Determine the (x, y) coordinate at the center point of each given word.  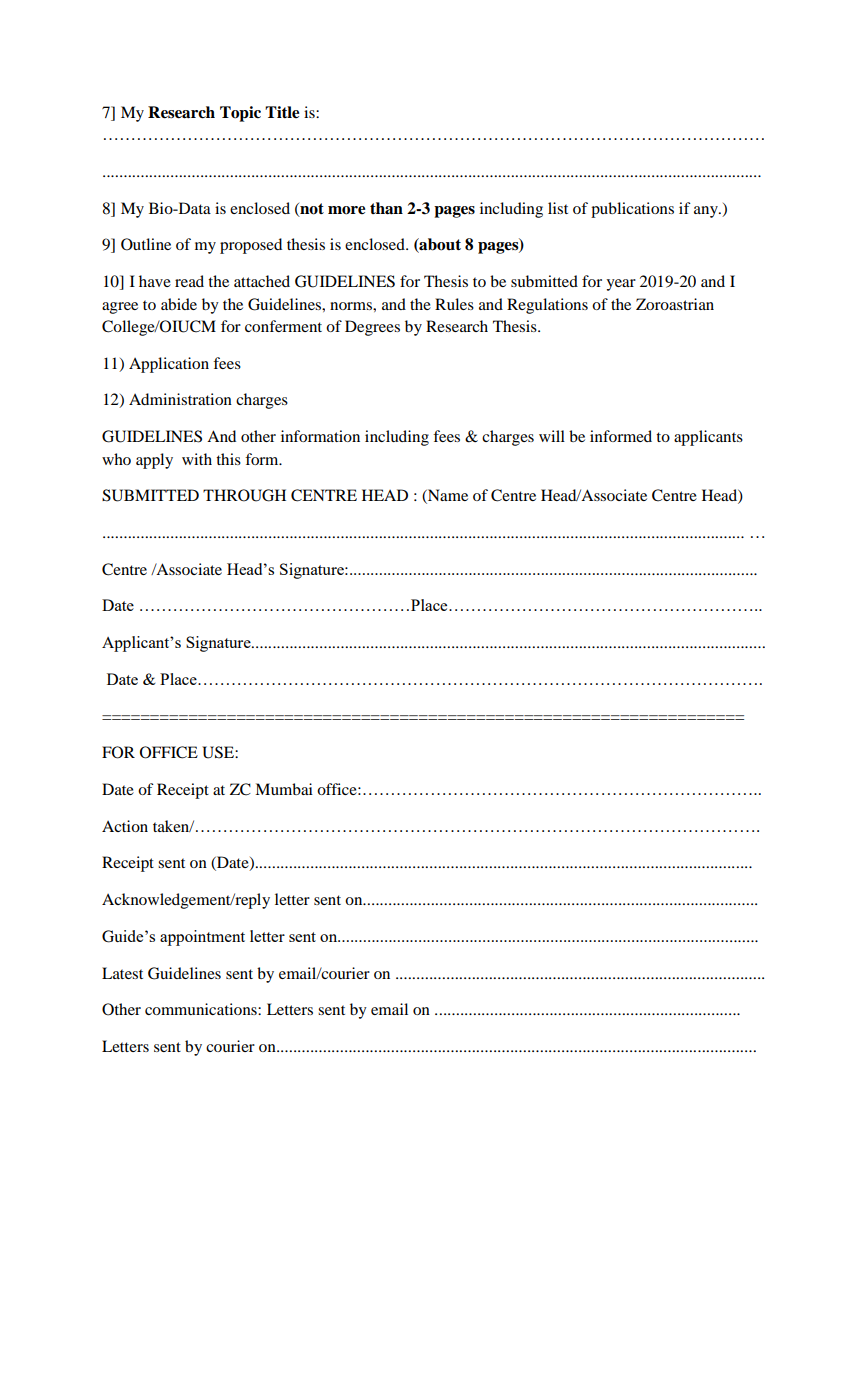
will (552, 436)
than (386, 208)
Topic (240, 114)
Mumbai (284, 789)
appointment (202, 938)
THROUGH (244, 495)
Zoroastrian (675, 304)
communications (202, 1009)
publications (632, 210)
